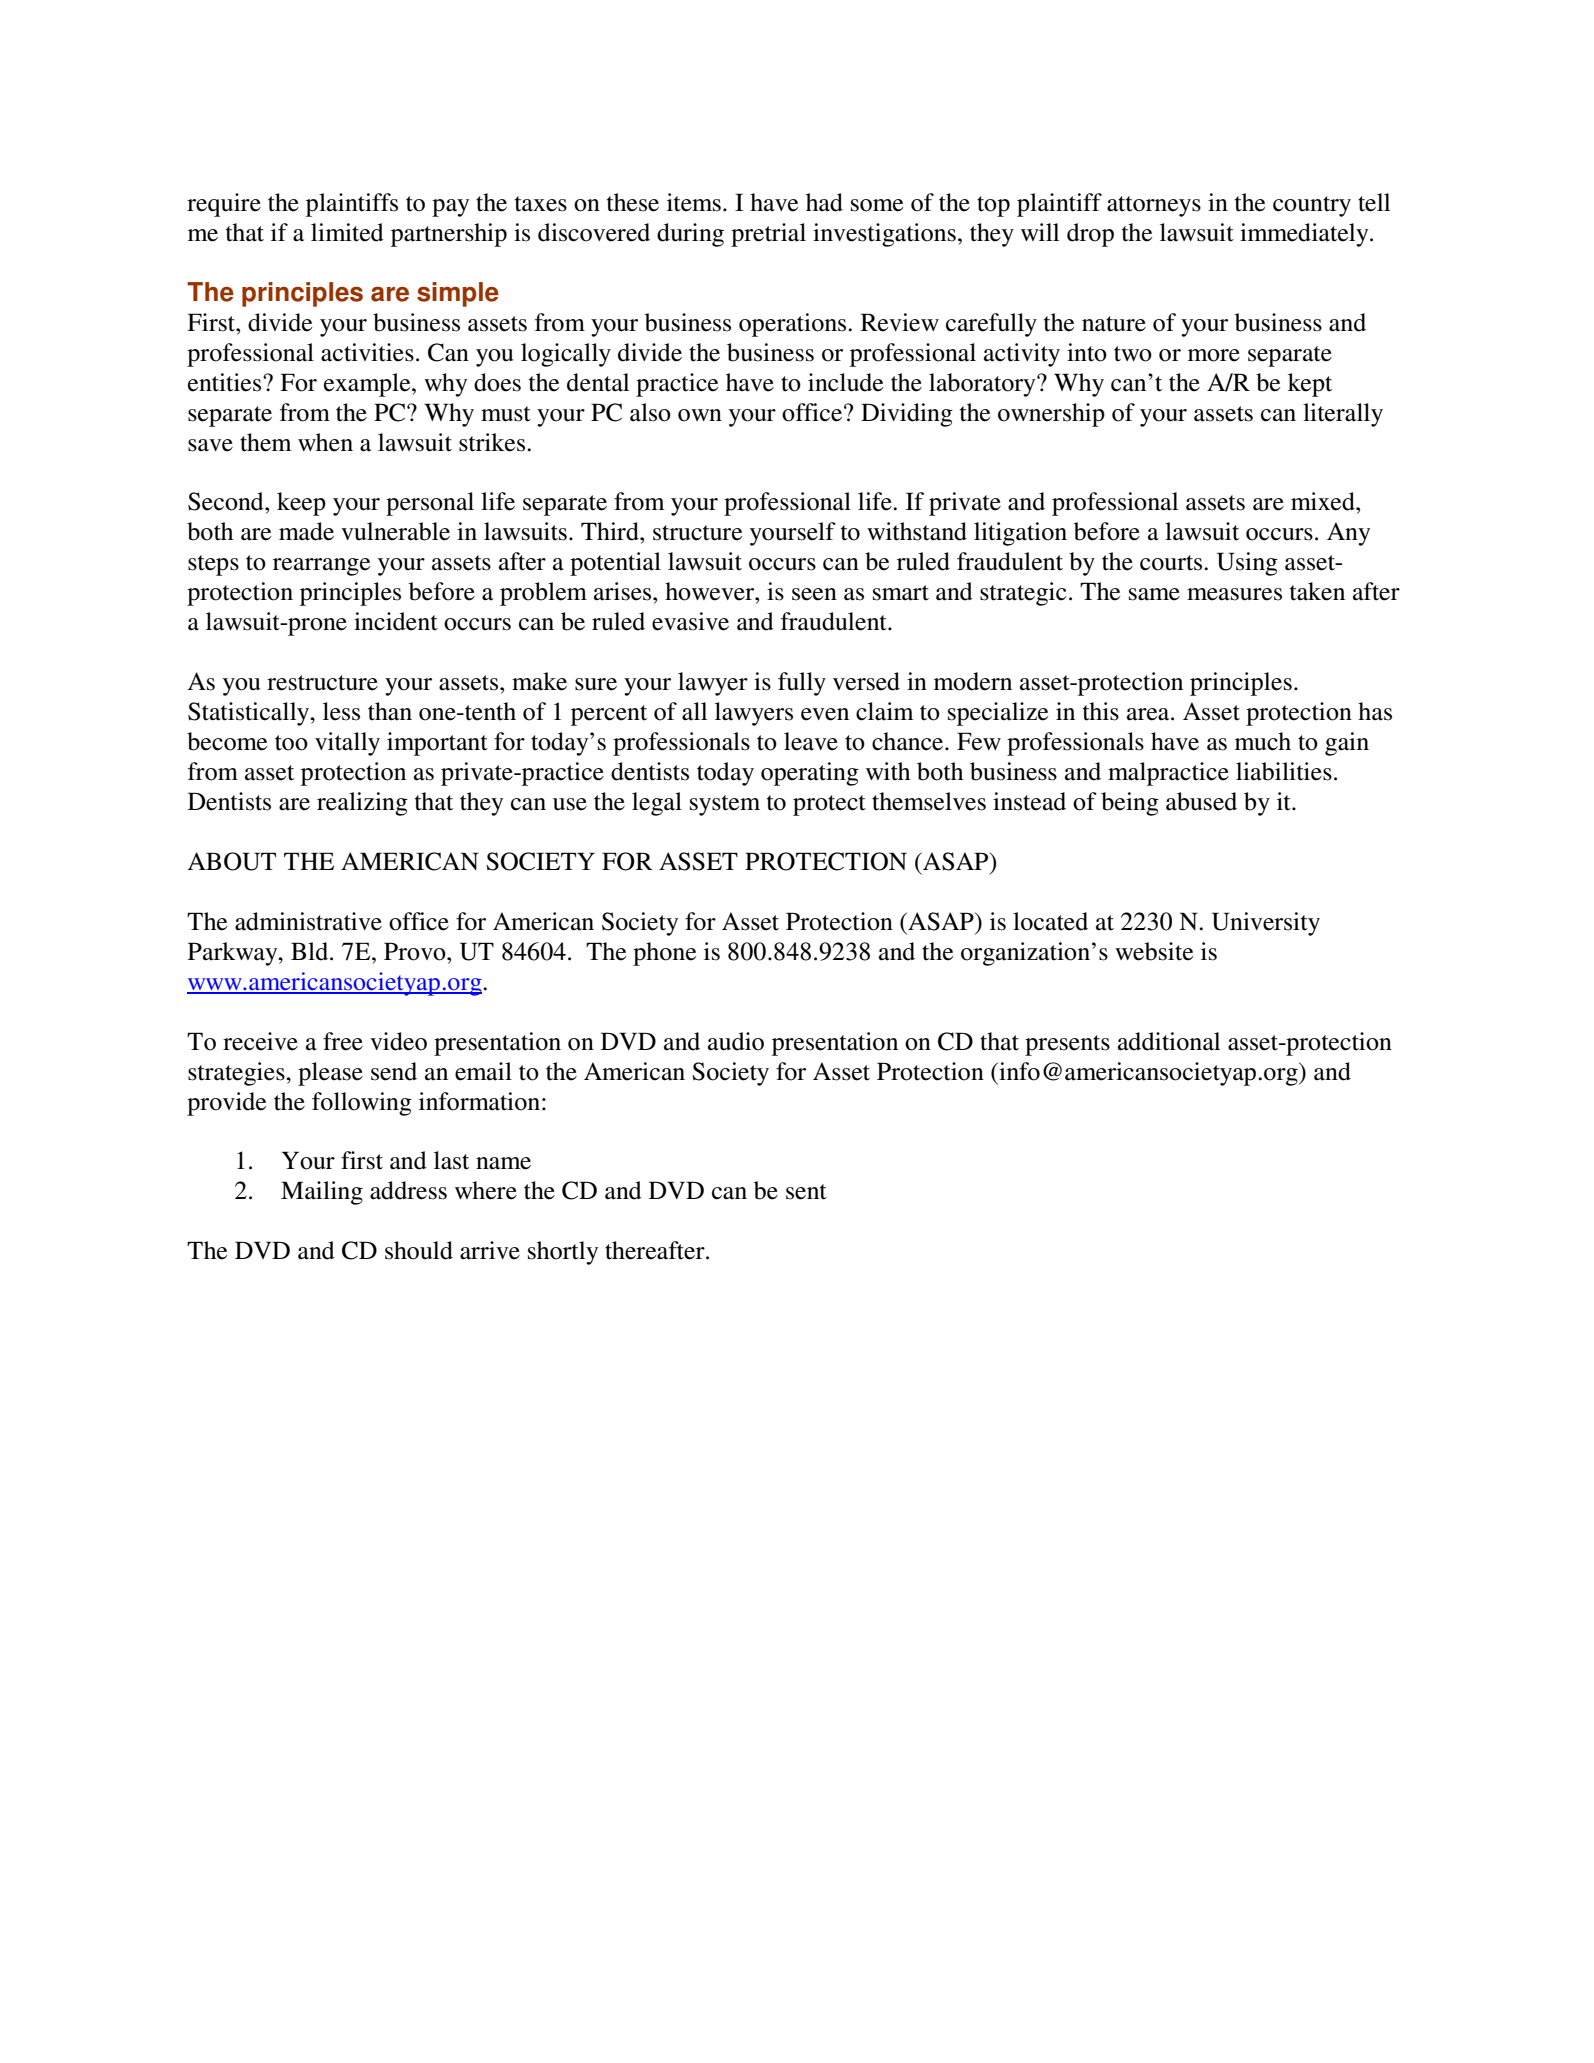 This screenshot has height=2063, width=1594. Describe the element at coordinates (322, 1193) in the screenshot. I see `Mailing` at that location.
